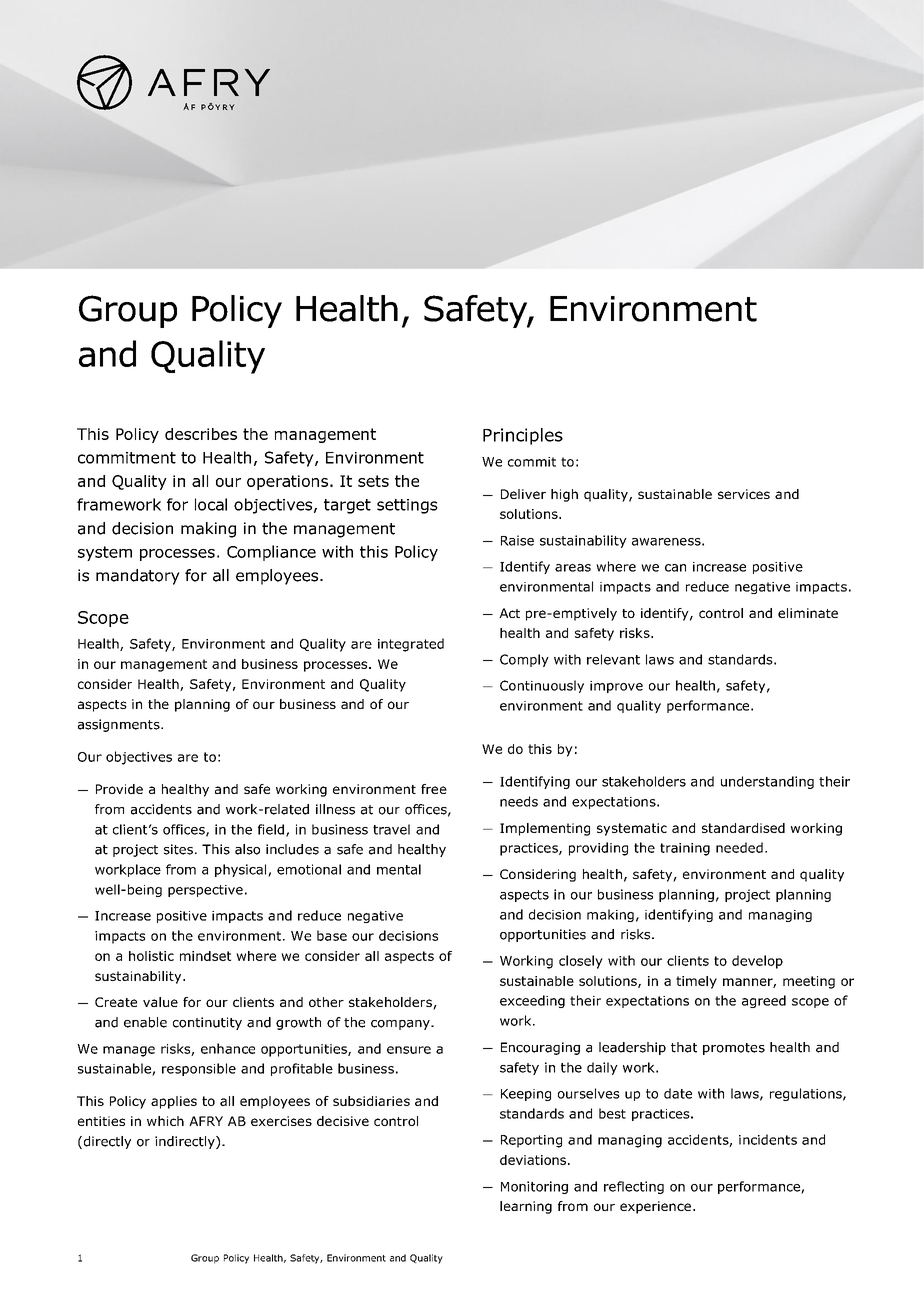  I want to click on which, so click(165, 1121).
